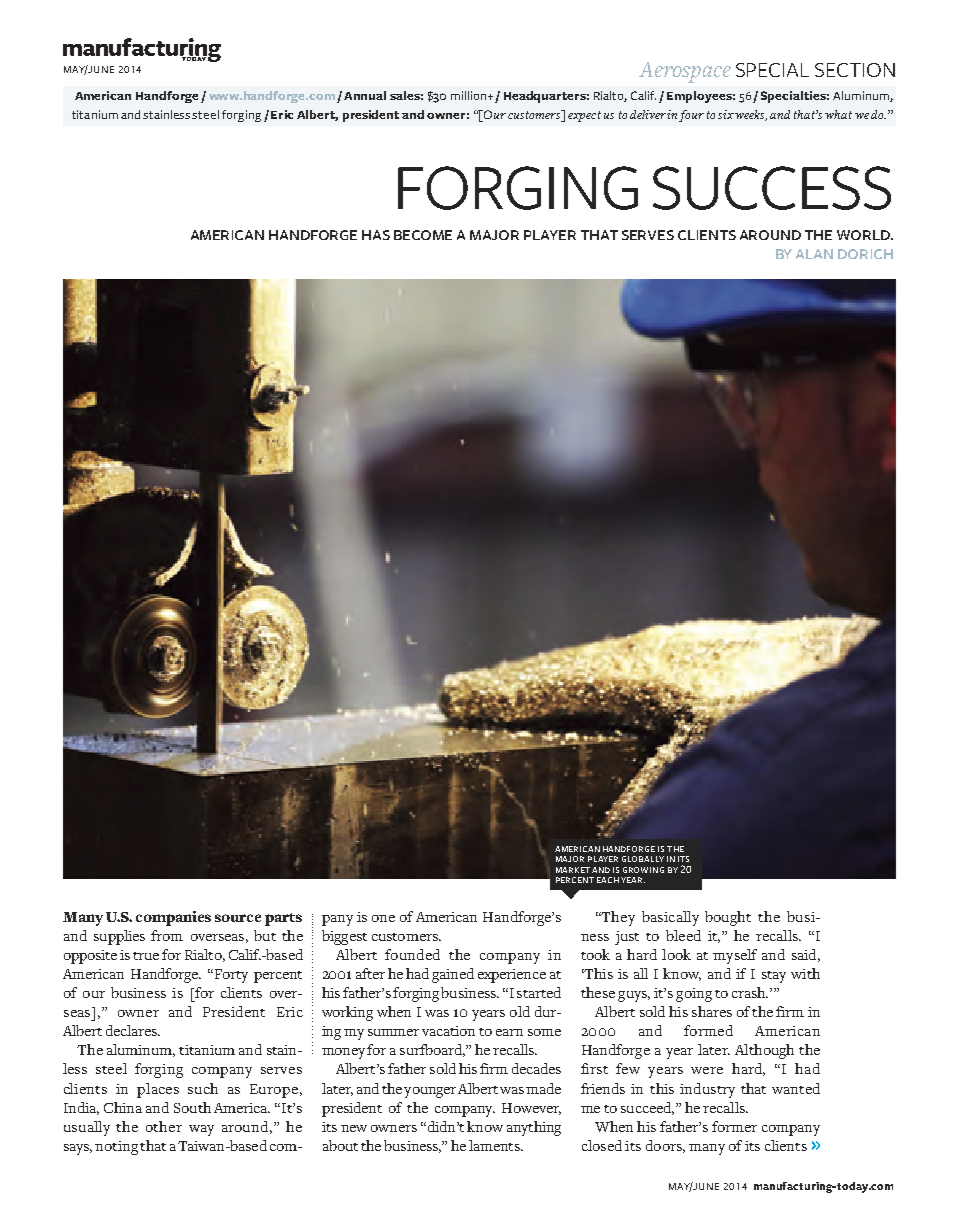 The width and height of the screenshot is (959, 1232). Describe the element at coordinates (495, 1145) in the screenshot. I see `laments` at that location.
